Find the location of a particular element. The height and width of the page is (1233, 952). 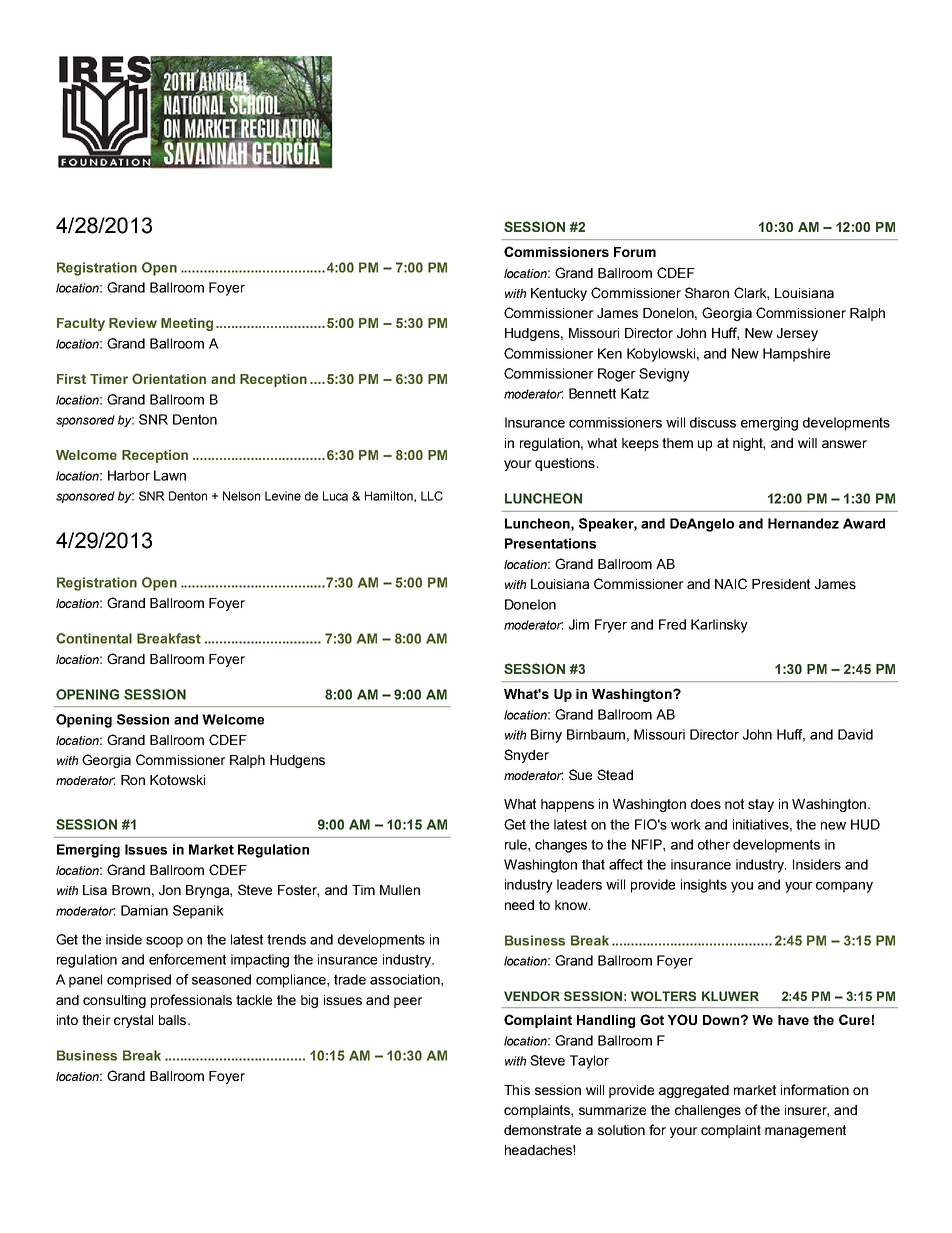

need is located at coordinates (519, 905).
